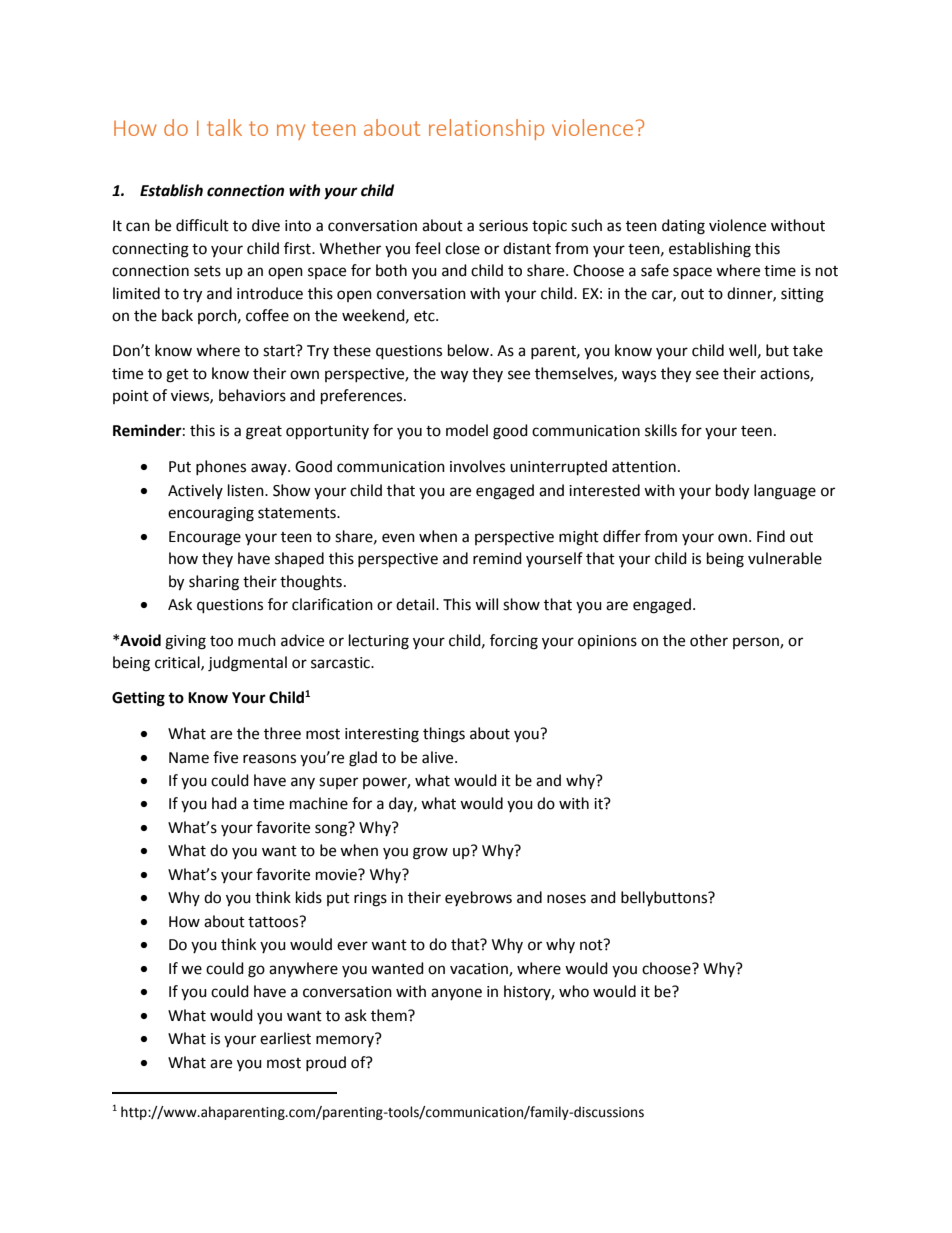  I want to click on other, so click(709, 640).
